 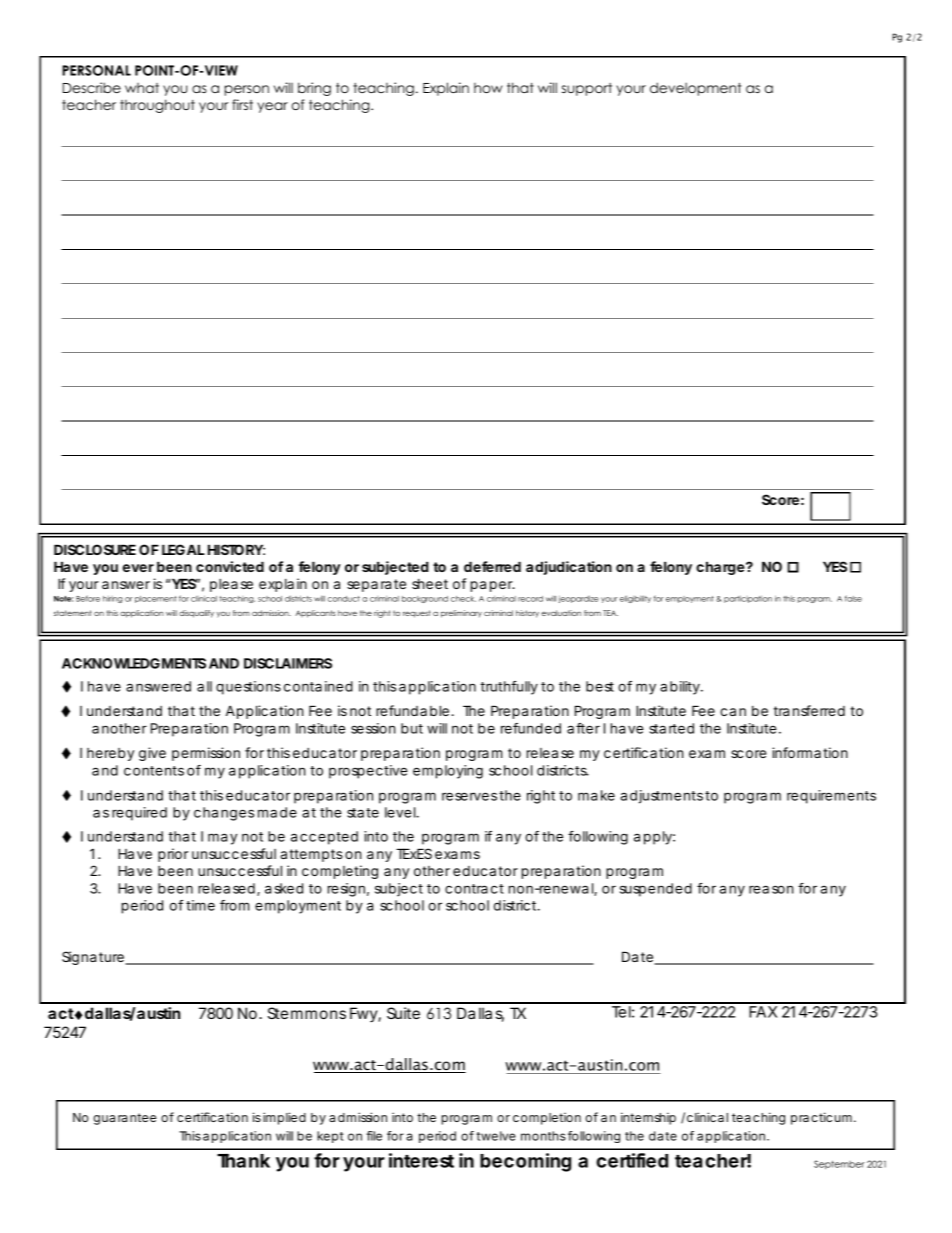 What do you see at coordinates (720, 568) in the screenshot?
I see `charge` at bounding box center [720, 568].
